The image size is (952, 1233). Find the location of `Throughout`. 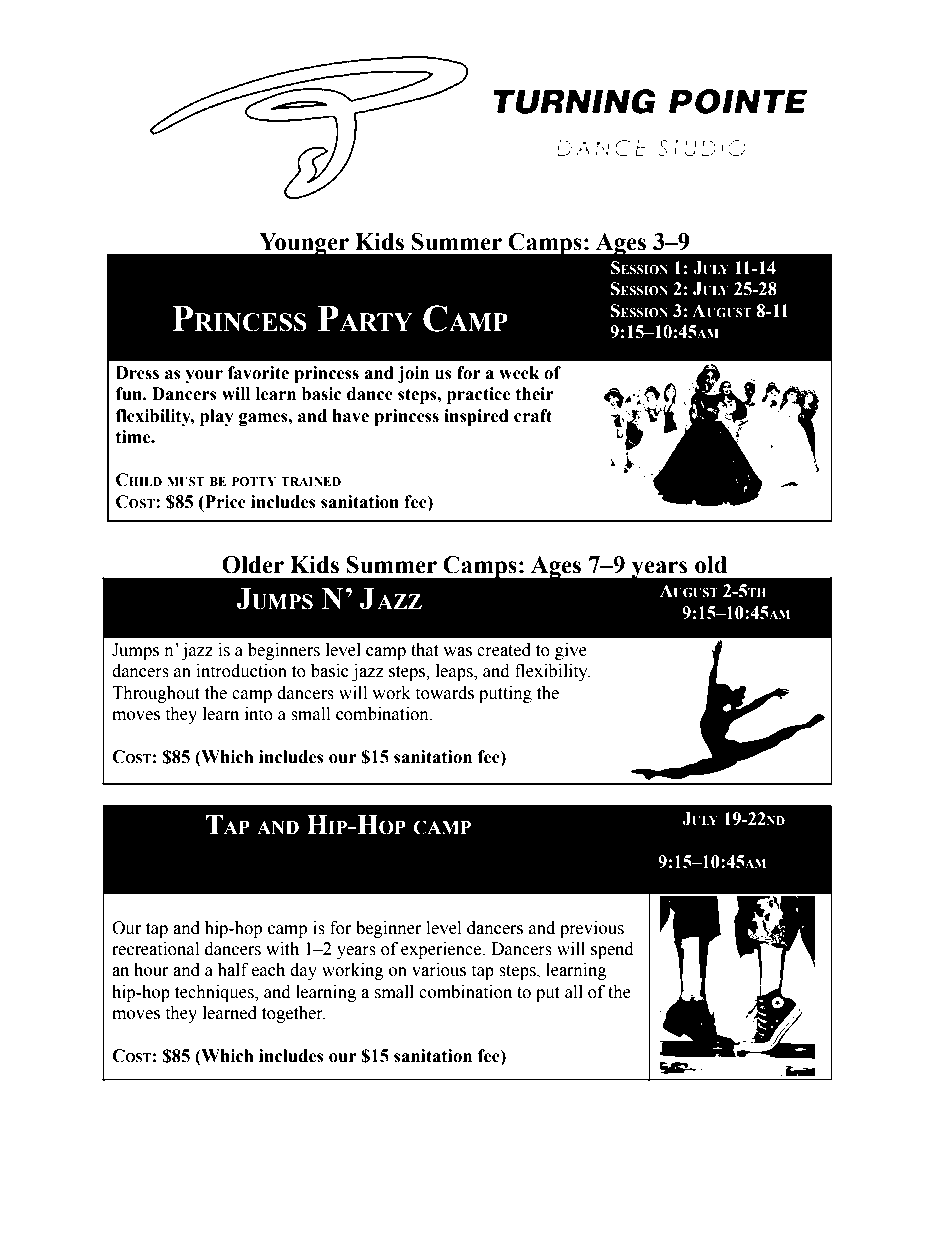

Throughout is located at coordinates (156, 694).
